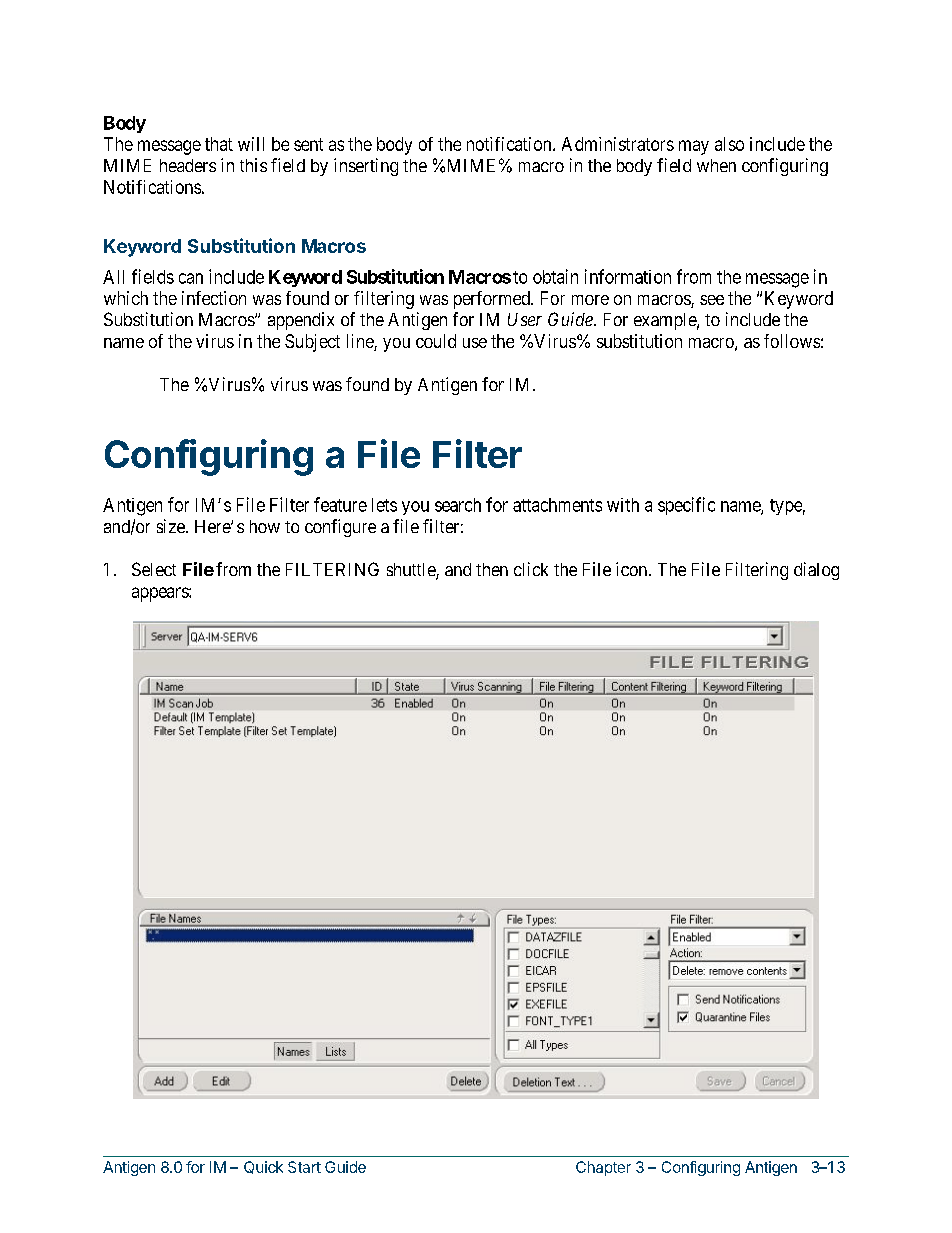  I want to click on inserting, so click(366, 167).
